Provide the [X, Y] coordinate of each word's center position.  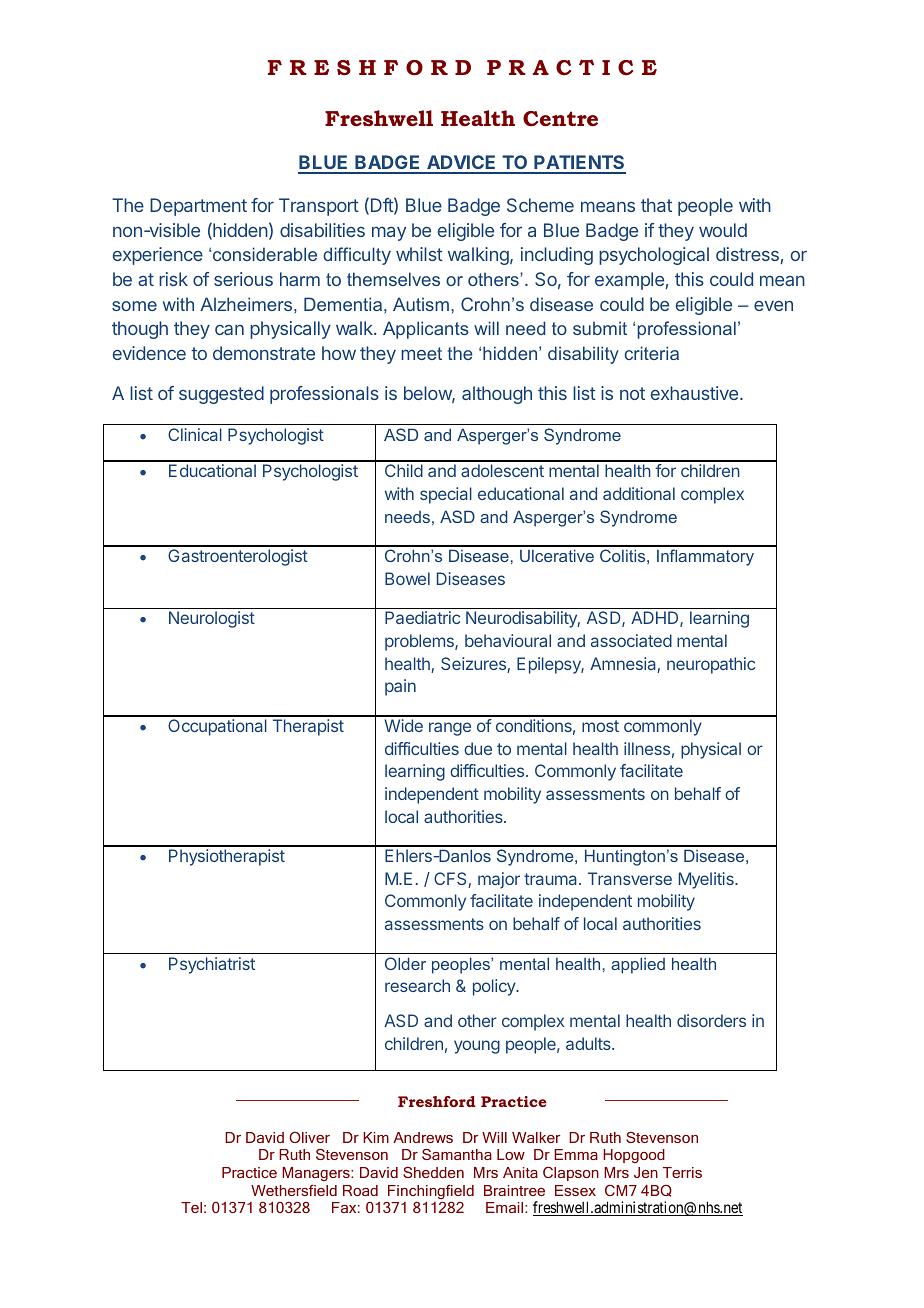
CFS [451, 880]
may [389, 233]
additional [639, 493]
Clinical [195, 434]
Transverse [630, 878]
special [446, 495]
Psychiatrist [212, 965]
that [656, 205]
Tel [191, 1207]
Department [198, 207]
